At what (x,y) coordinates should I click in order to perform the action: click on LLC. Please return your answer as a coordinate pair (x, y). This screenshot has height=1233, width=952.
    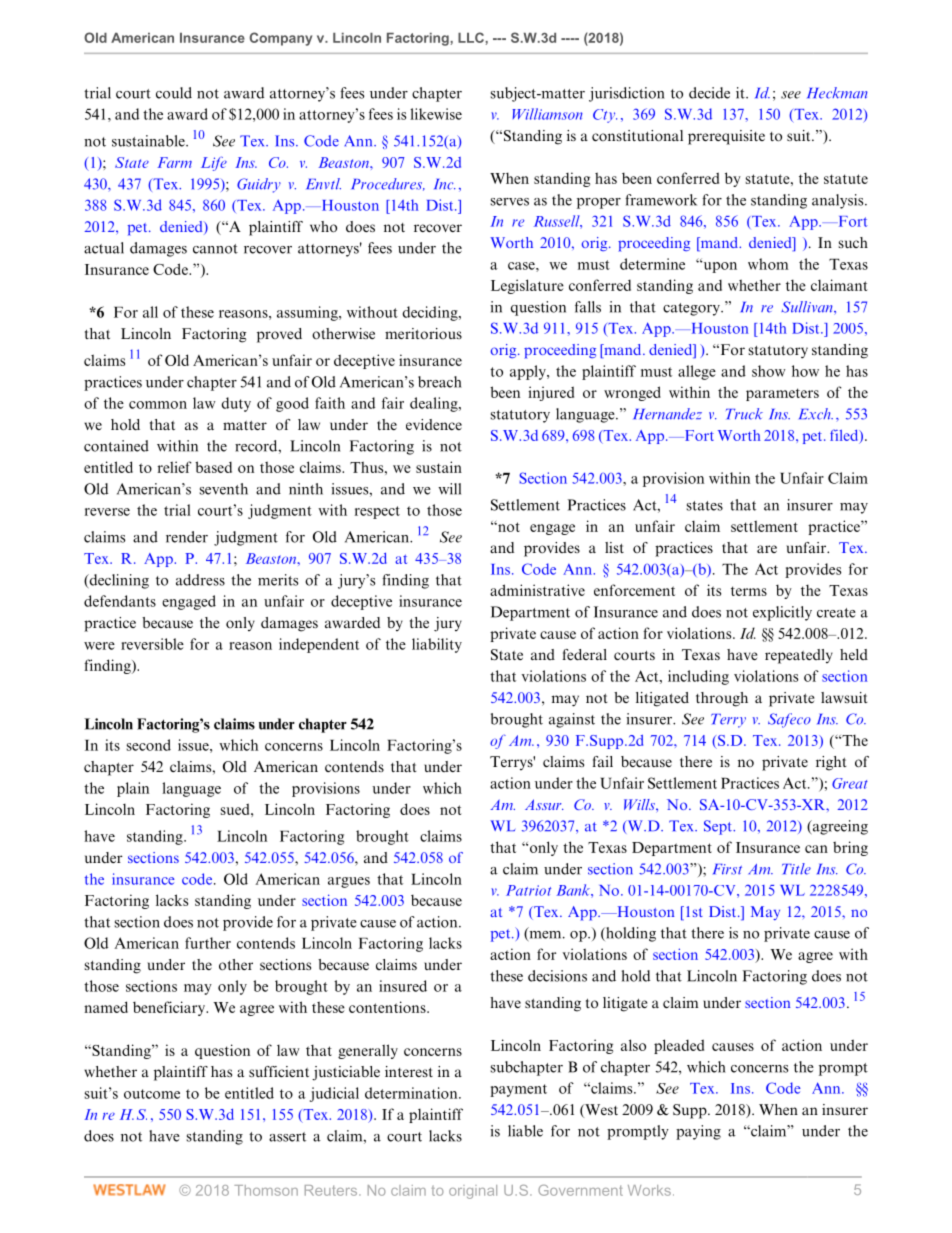
    Looking at the image, I should click on (472, 37).
